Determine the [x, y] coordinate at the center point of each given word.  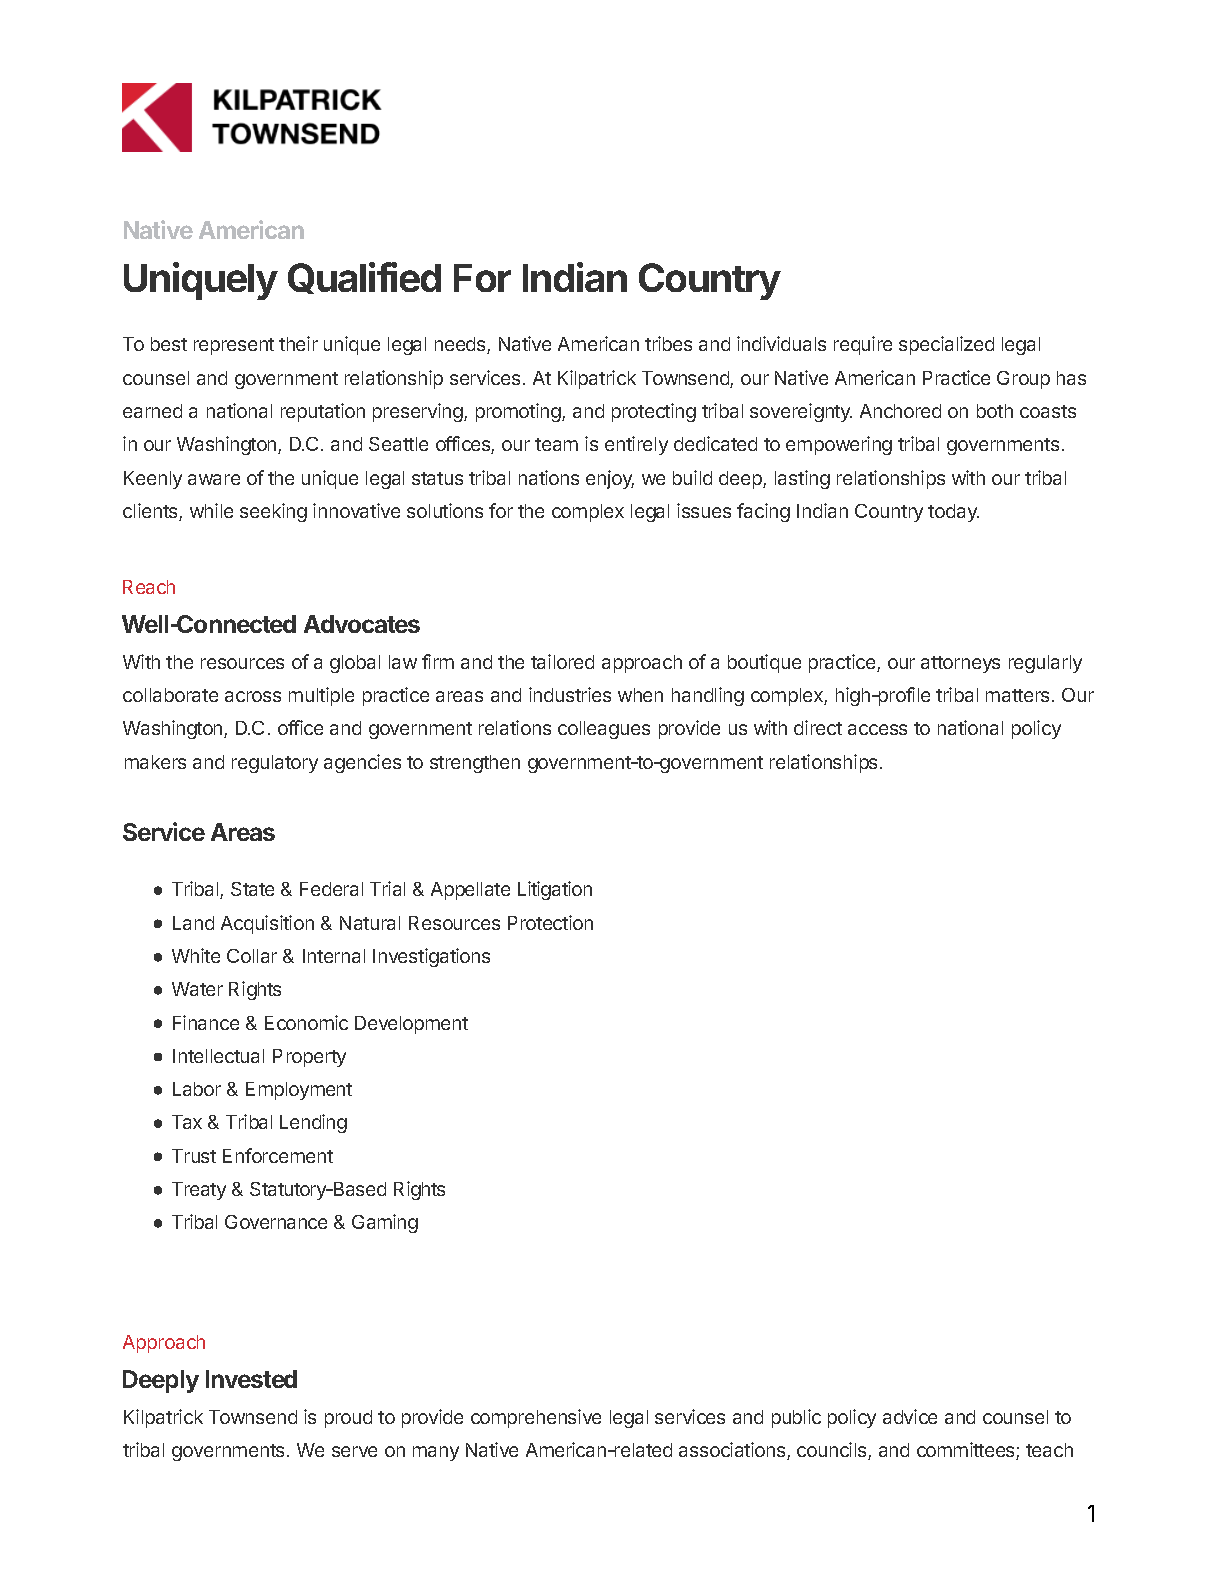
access [877, 729]
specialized [946, 345]
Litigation [555, 890]
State [252, 889]
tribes [668, 343]
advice [910, 1416]
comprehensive [536, 1418]
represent [234, 346]
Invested [251, 1379]
